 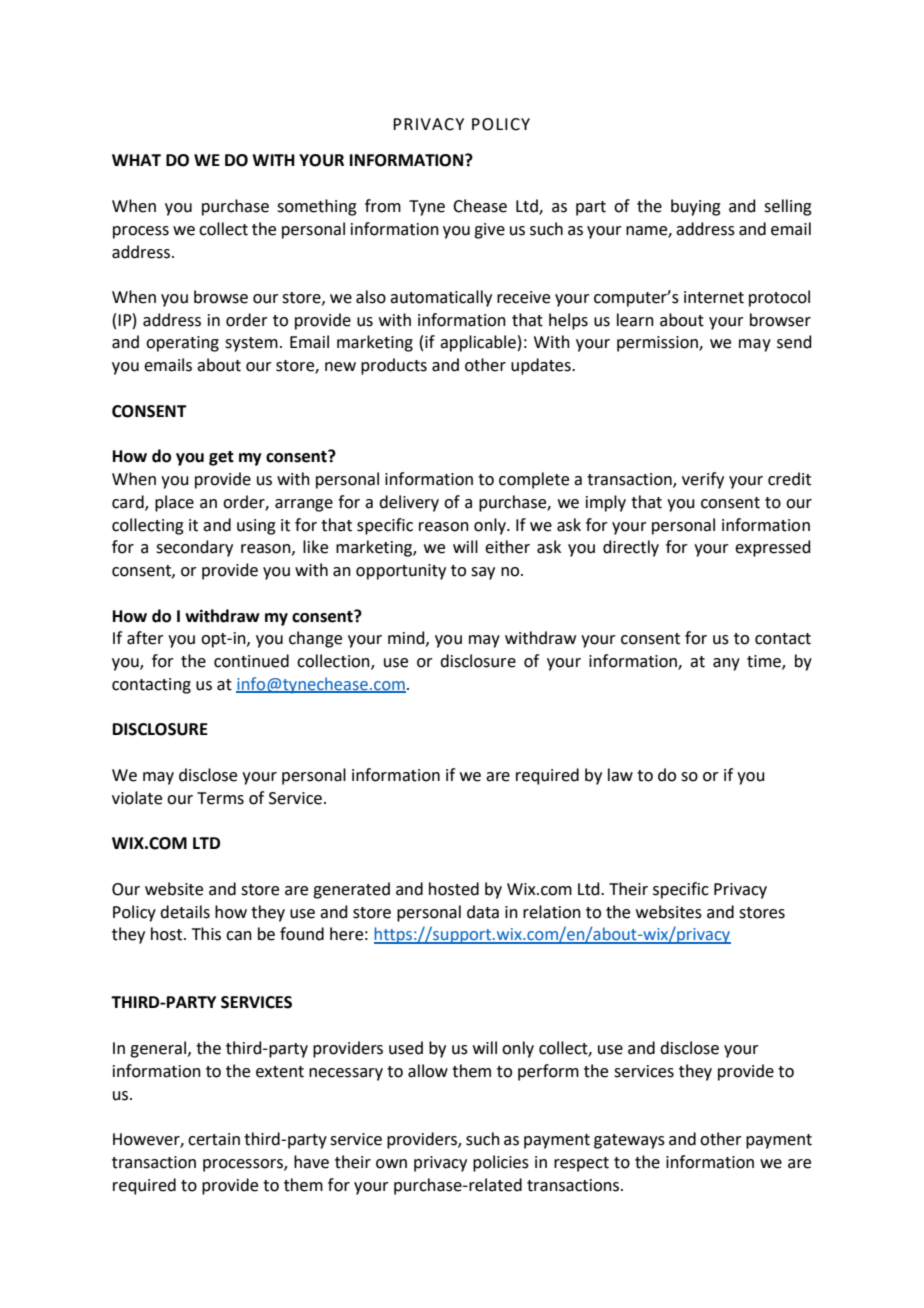 I want to click on policies, so click(x=501, y=1163).
